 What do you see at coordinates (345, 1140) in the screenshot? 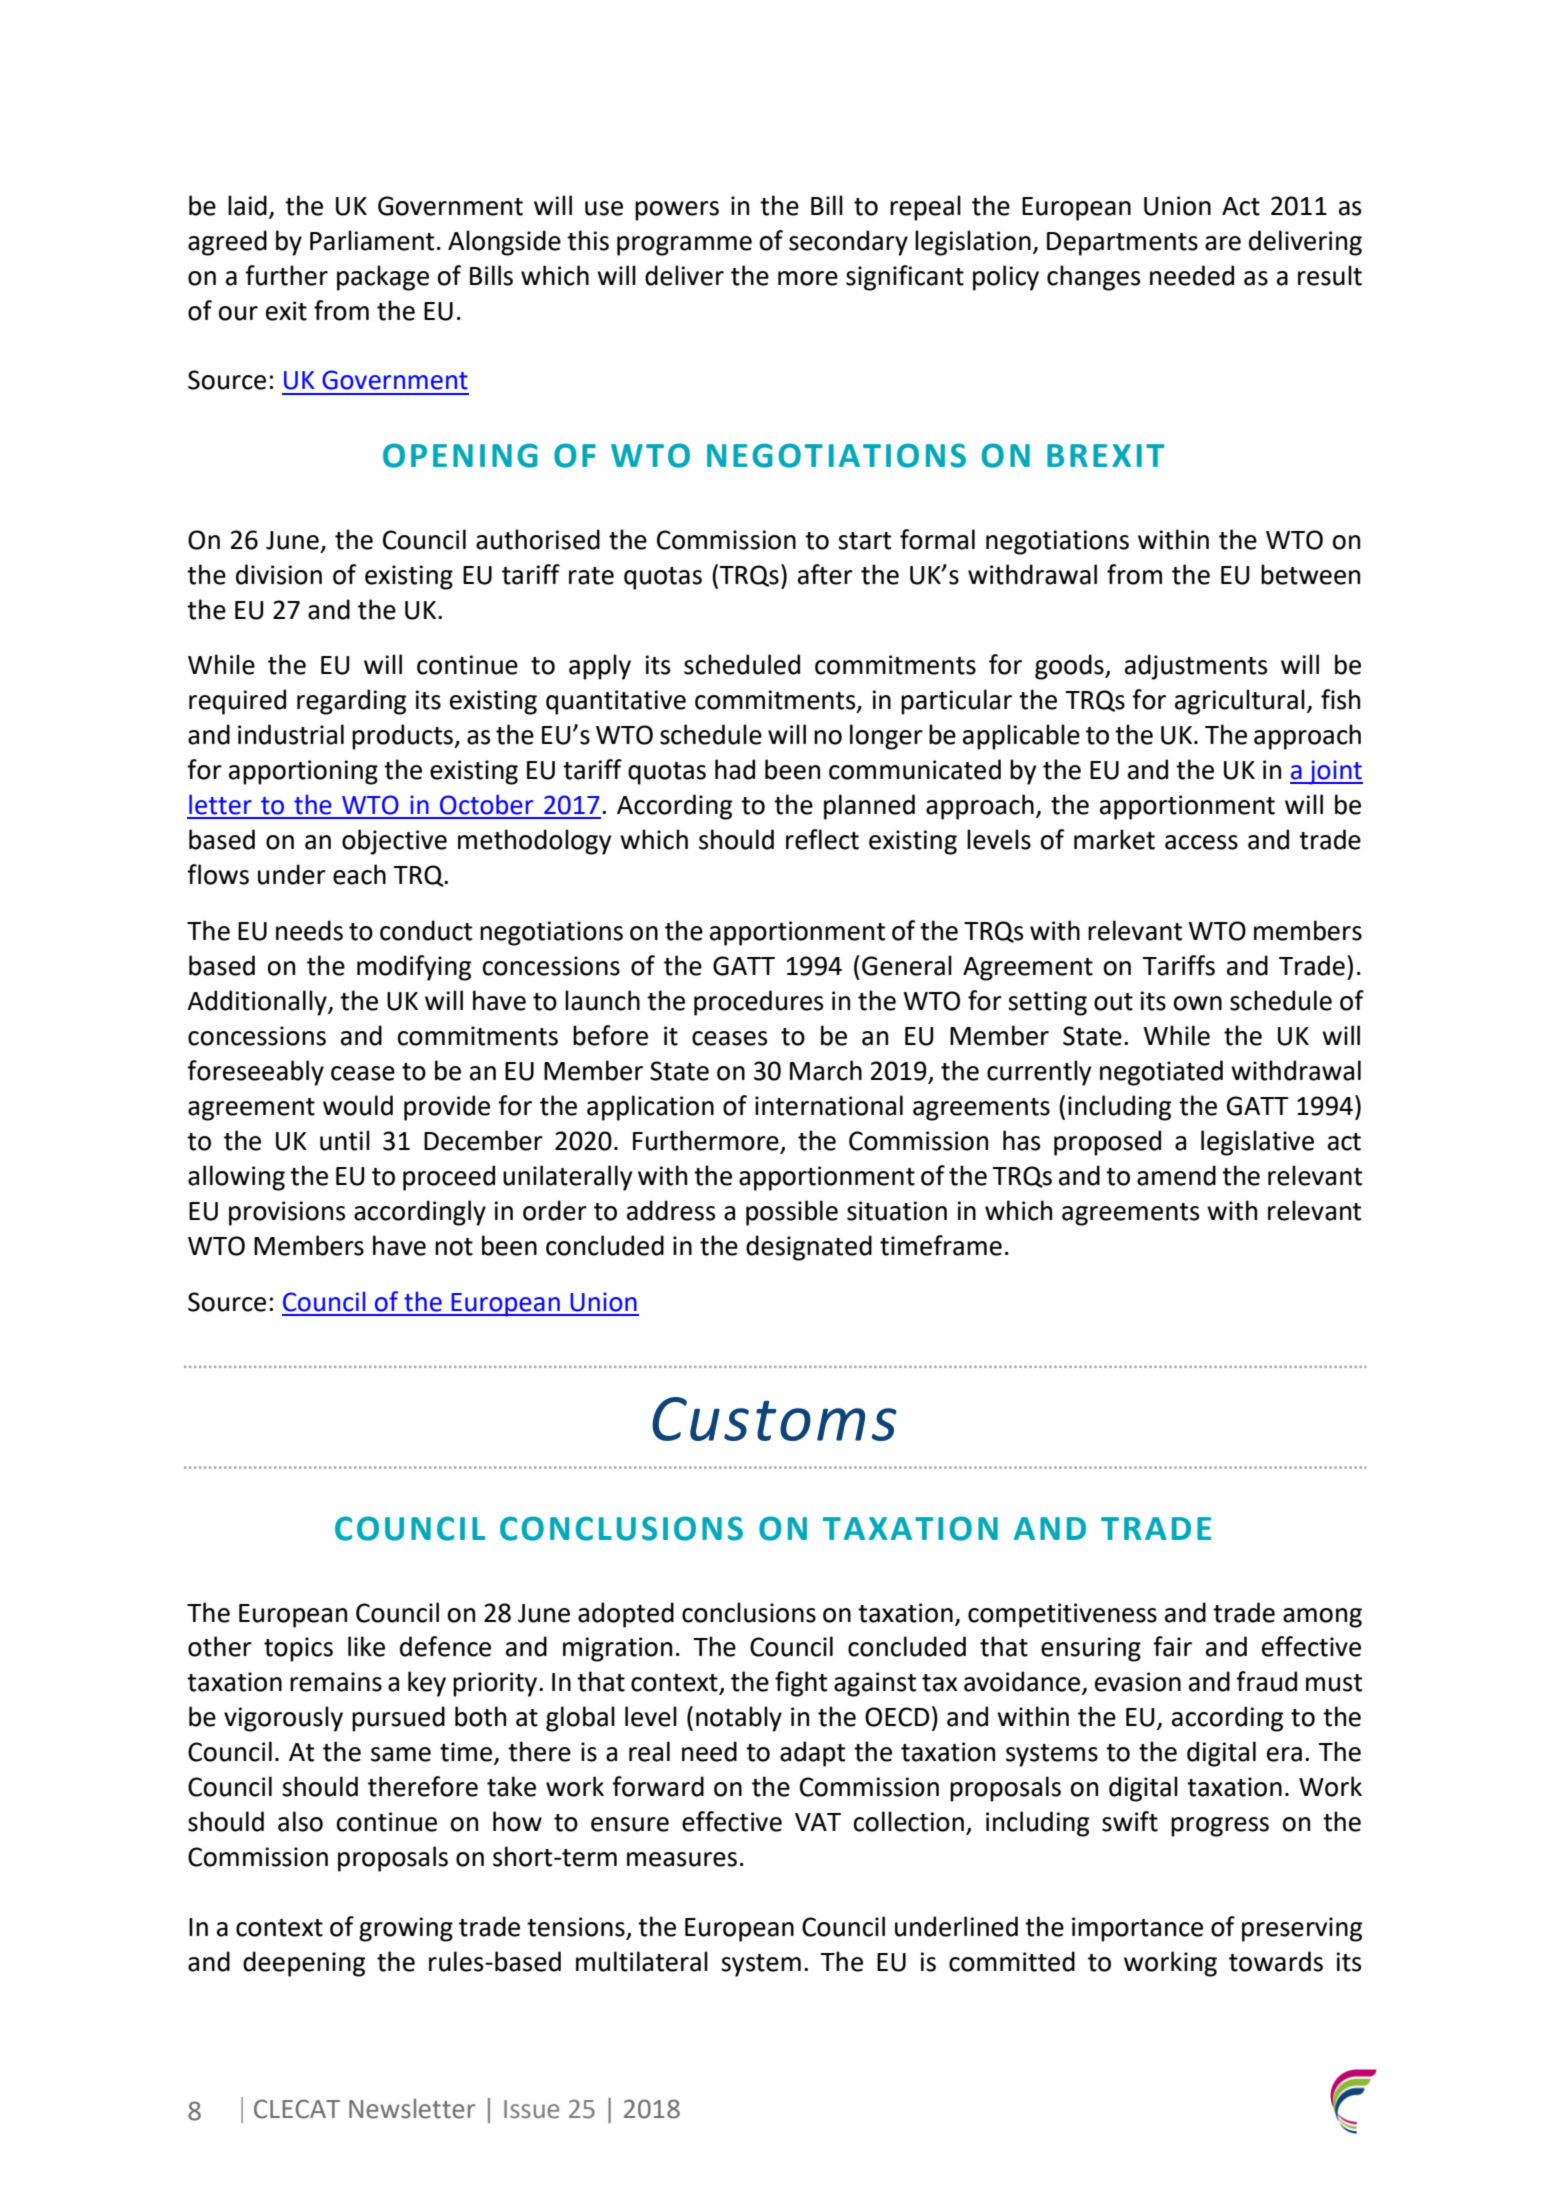
I see `until` at bounding box center [345, 1140].
